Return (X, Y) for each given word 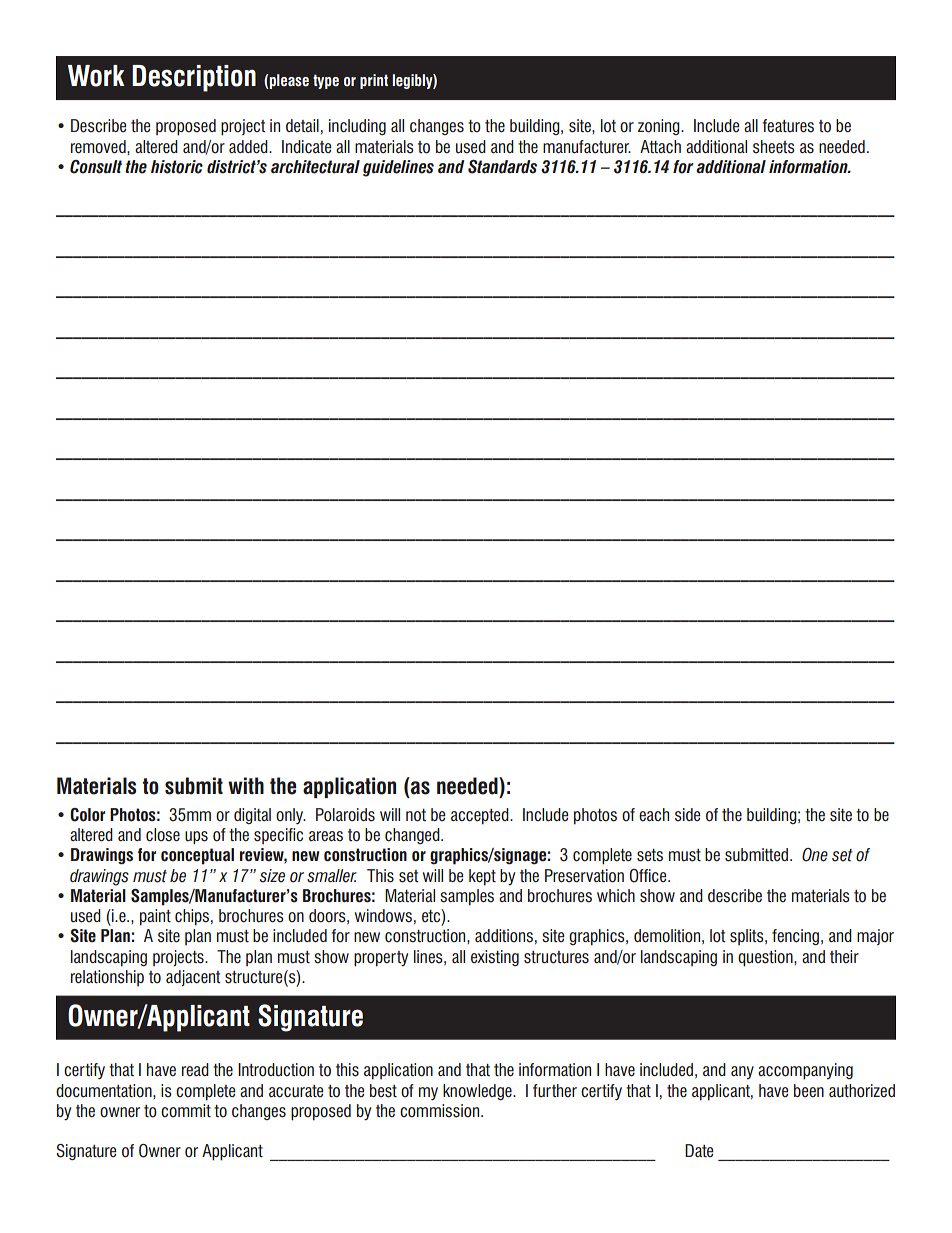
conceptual (197, 856)
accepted (481, 816)
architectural (315, 167)
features (788, 126)
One (815, 855)
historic (177, 167)
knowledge (478, 1092)
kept (482, 877)
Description (194, 78)
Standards (502, 167)
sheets (774, 147)
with (246, 785)
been (809, 1091)
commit (186, 1111)
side (687, 815)
